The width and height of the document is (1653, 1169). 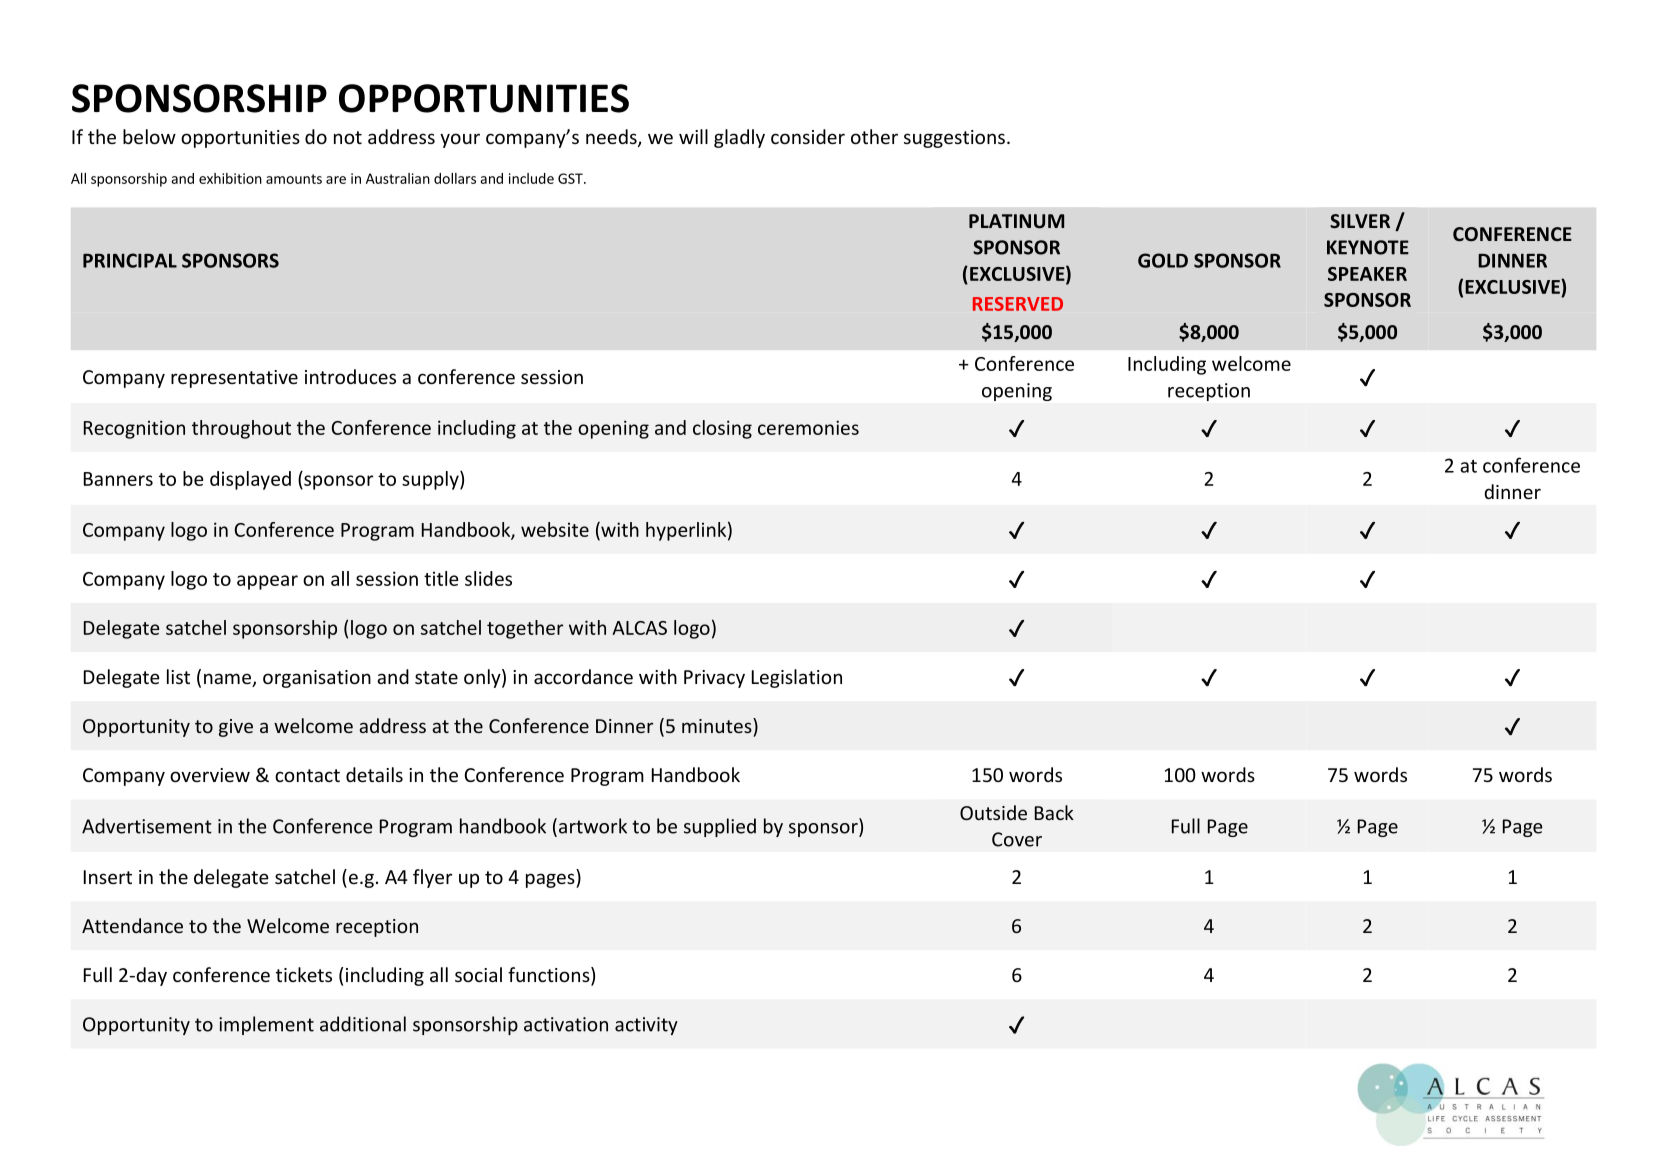 What do you see at coordinates (1360, 221) in the document?
I see `SILVER` at bounding box center [1360, 221].
